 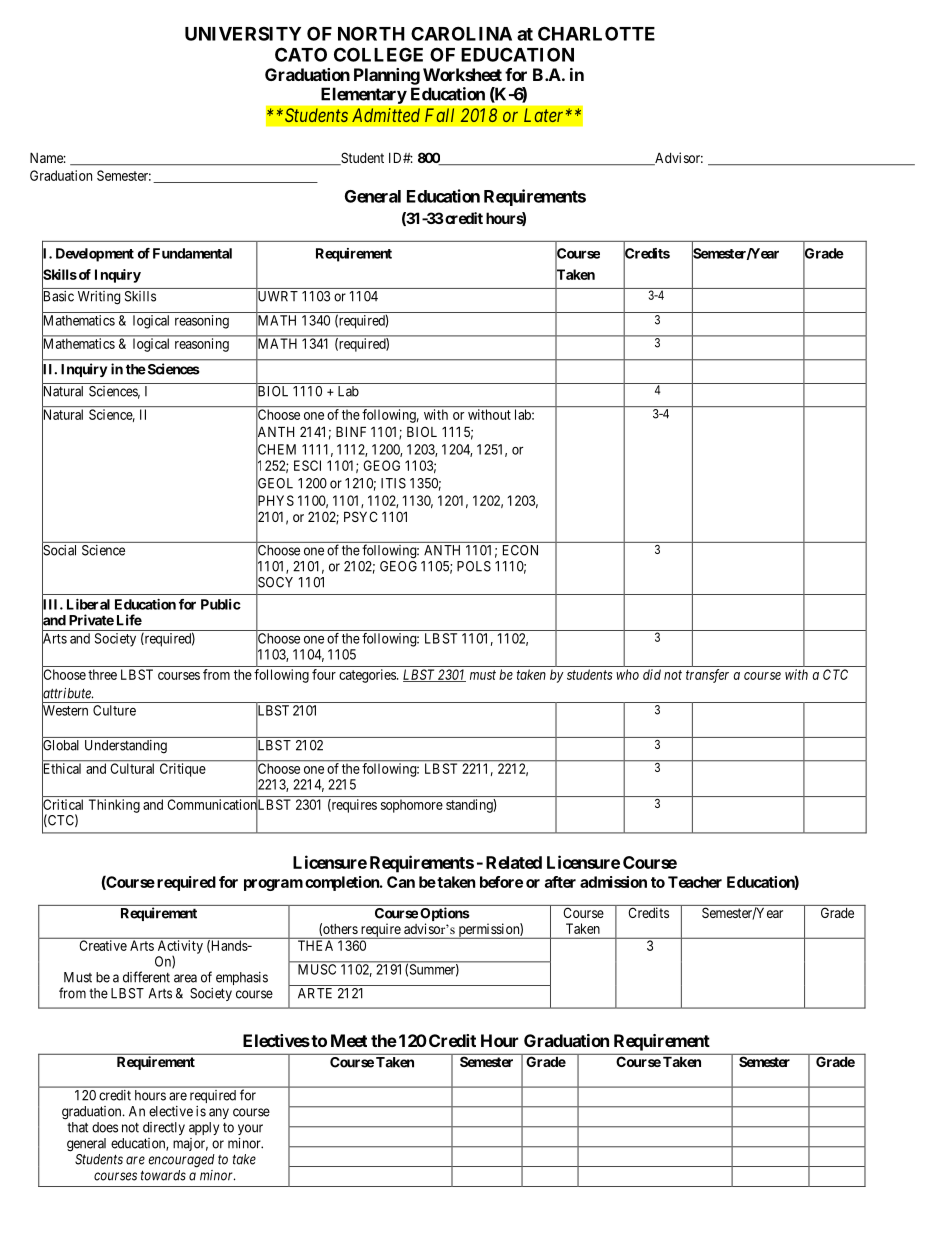 I want to click on Liberal, so click(x=88, y=604).
